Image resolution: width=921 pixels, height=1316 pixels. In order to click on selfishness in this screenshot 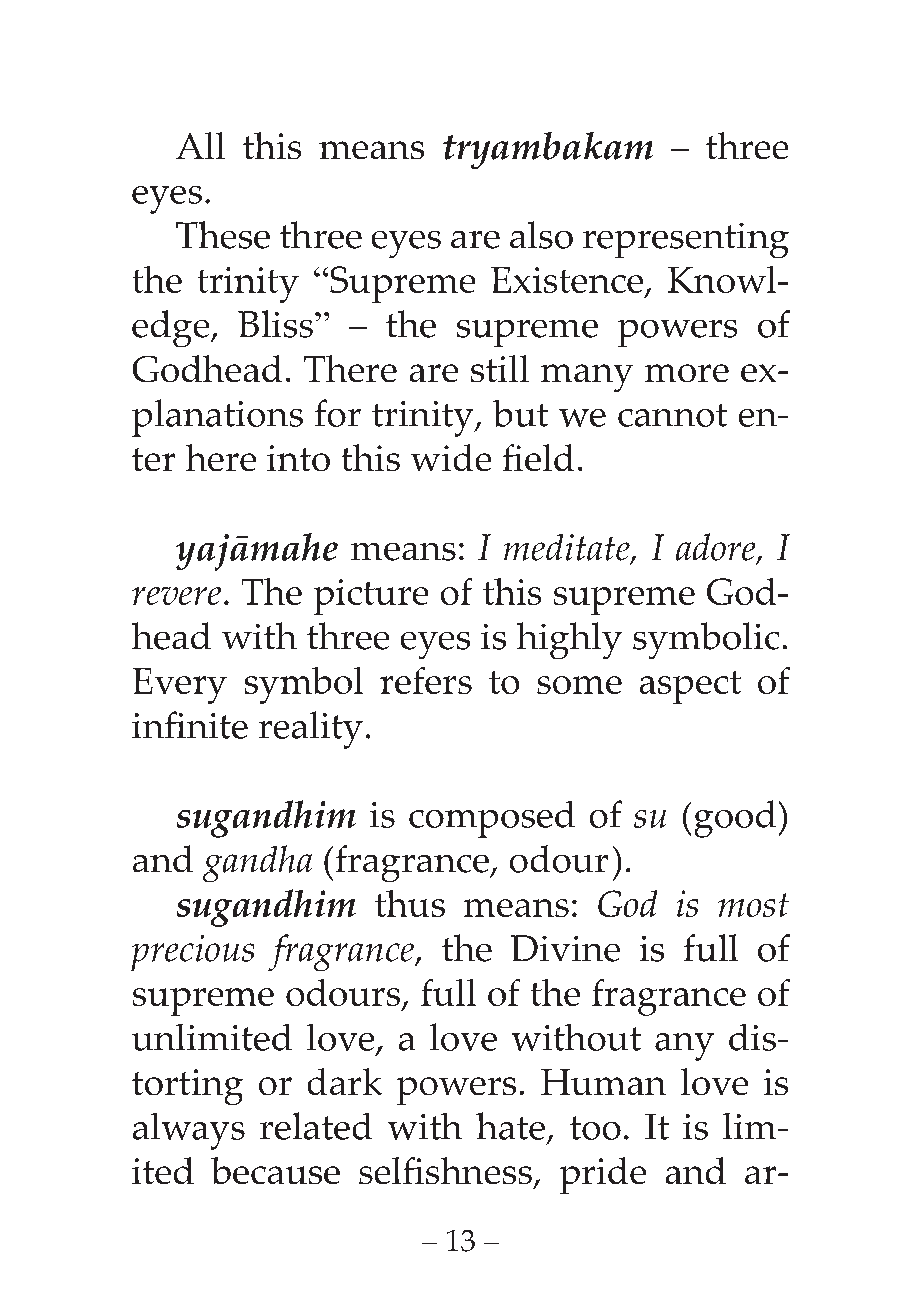, I will do `click(445, 1170)`.
